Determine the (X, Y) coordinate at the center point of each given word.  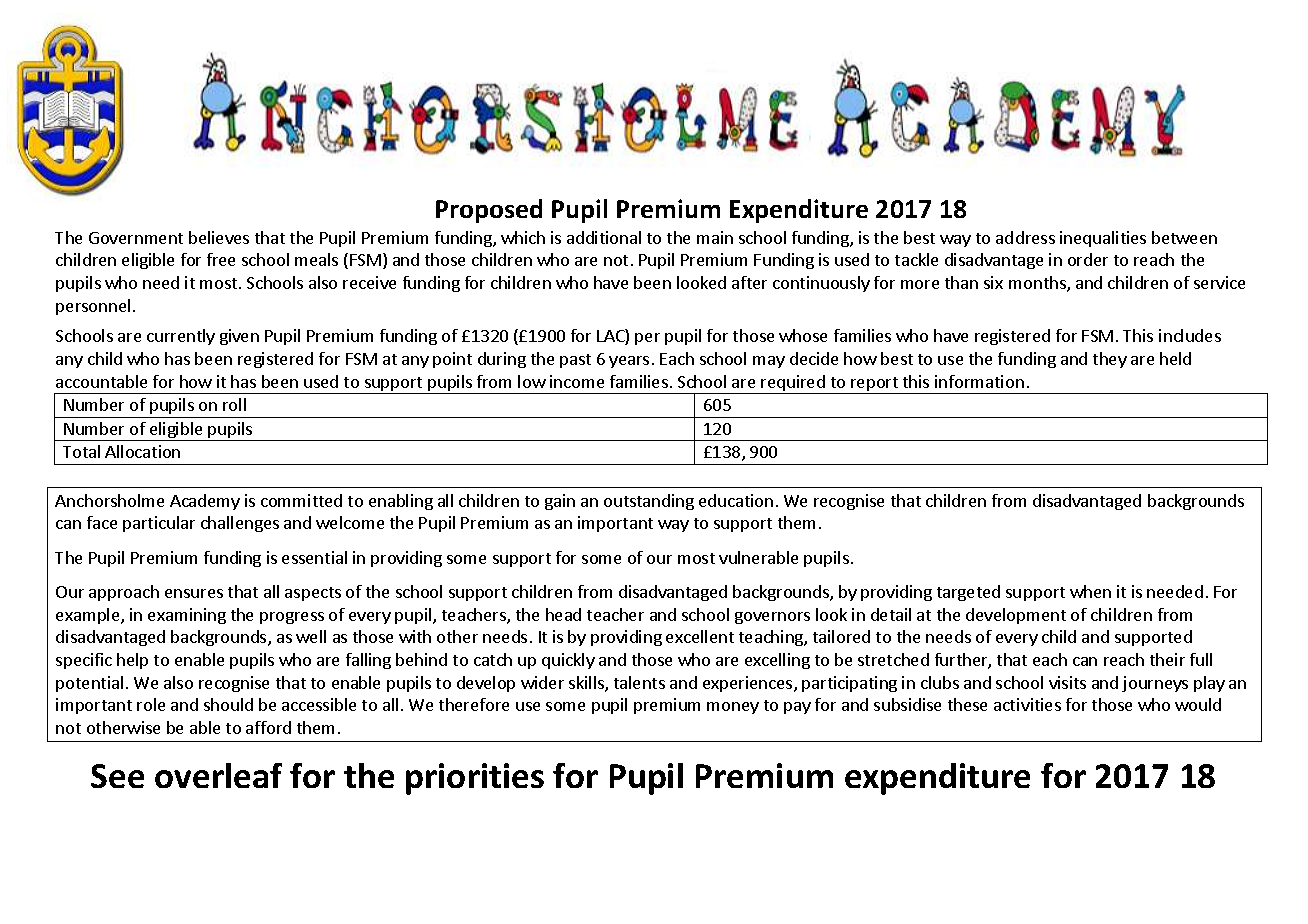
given (239, 337)
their (1167, 659)
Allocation (142, 451)
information (979, 381)
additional (604, 237)
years (629, 362)
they (1110, 360)
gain (560, 502)
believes (219, 237)
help (132, 661)
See (117, 776)
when (1090, 591)
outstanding (649, 502)
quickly (568, 661)
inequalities (1103, 239)
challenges (240, 524)
